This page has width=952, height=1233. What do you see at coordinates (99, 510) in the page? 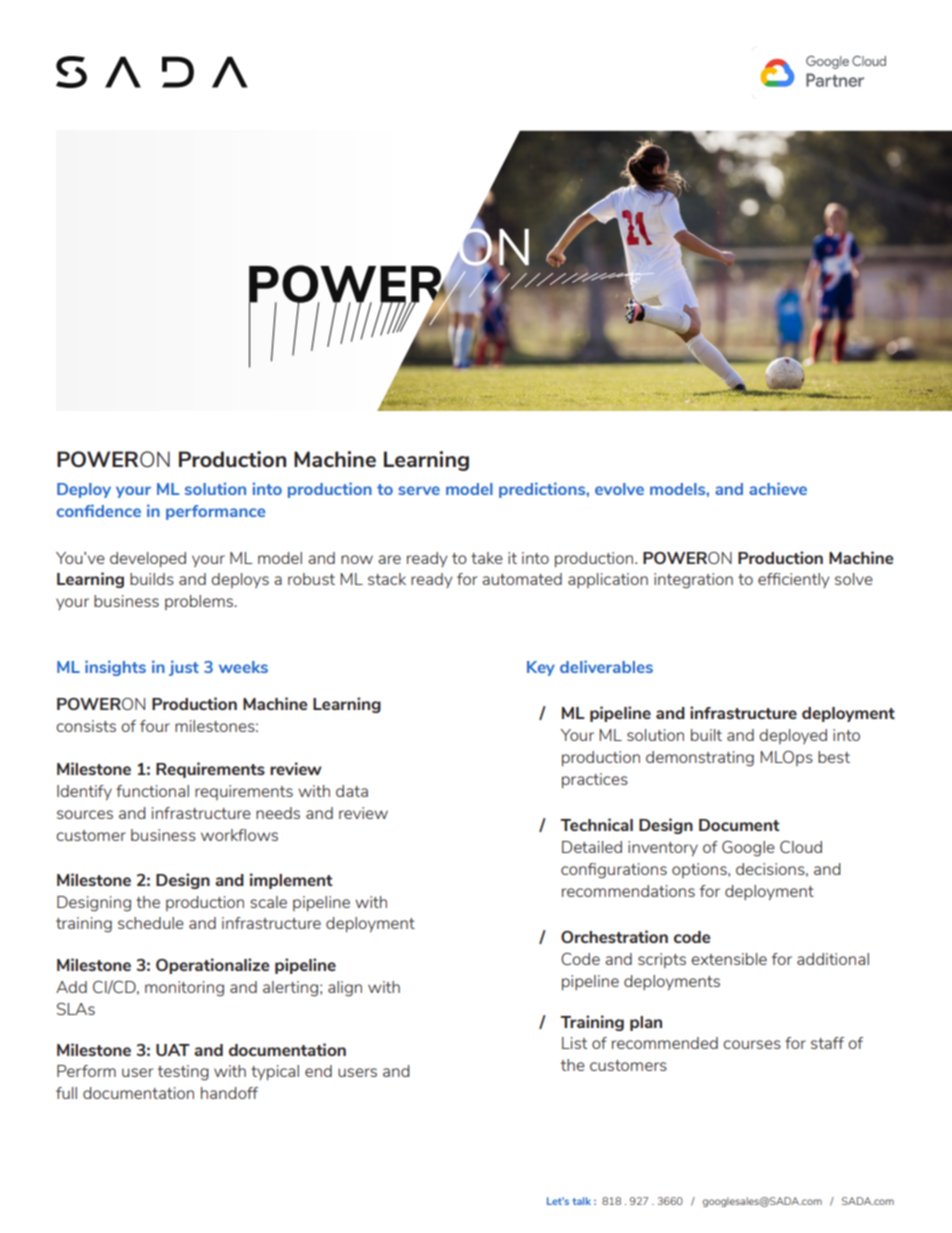
I see `confidence` at bounding box center [99, 510].
